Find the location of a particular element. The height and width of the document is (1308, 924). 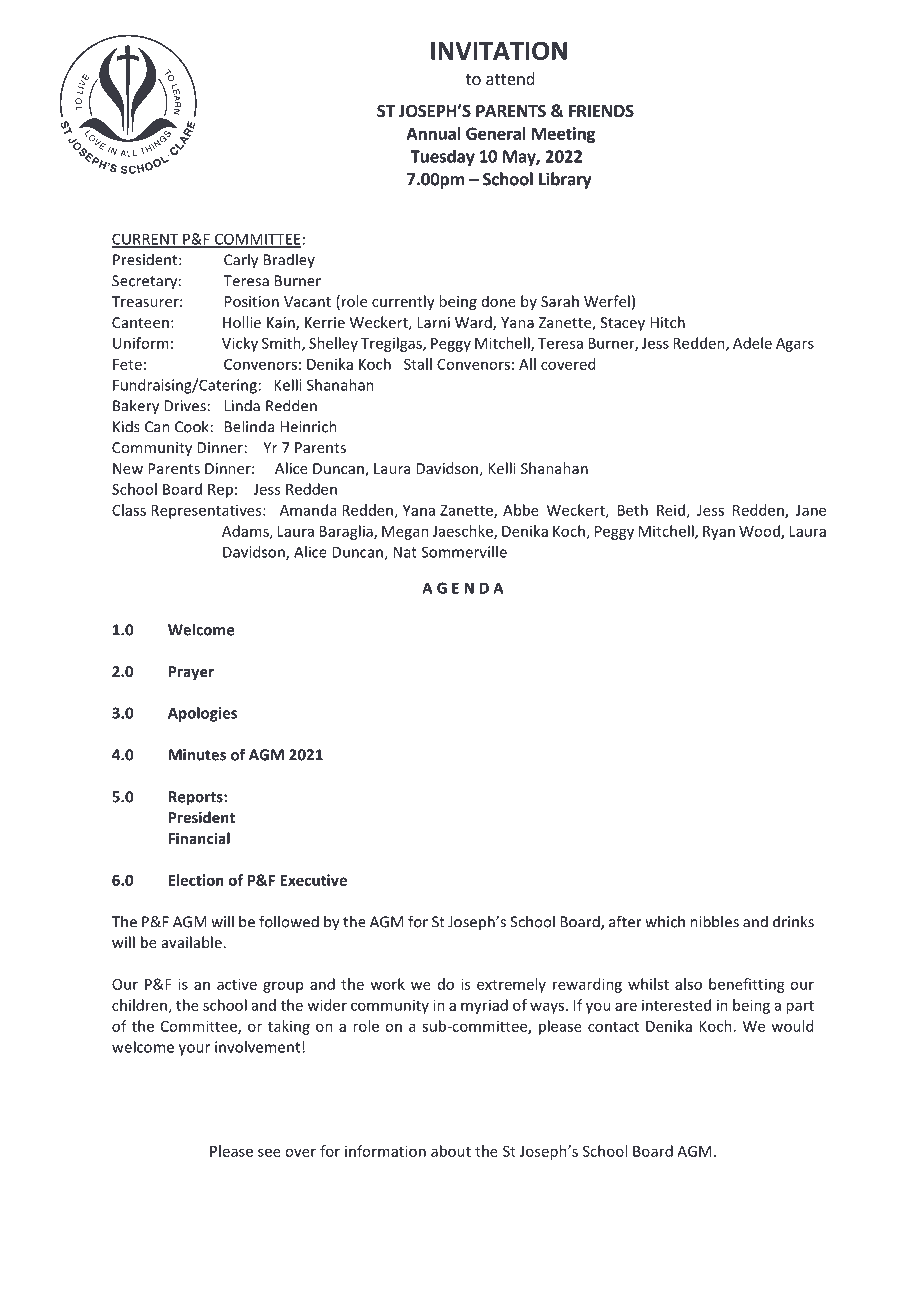

extremely is located at coordinates (511, 985).
